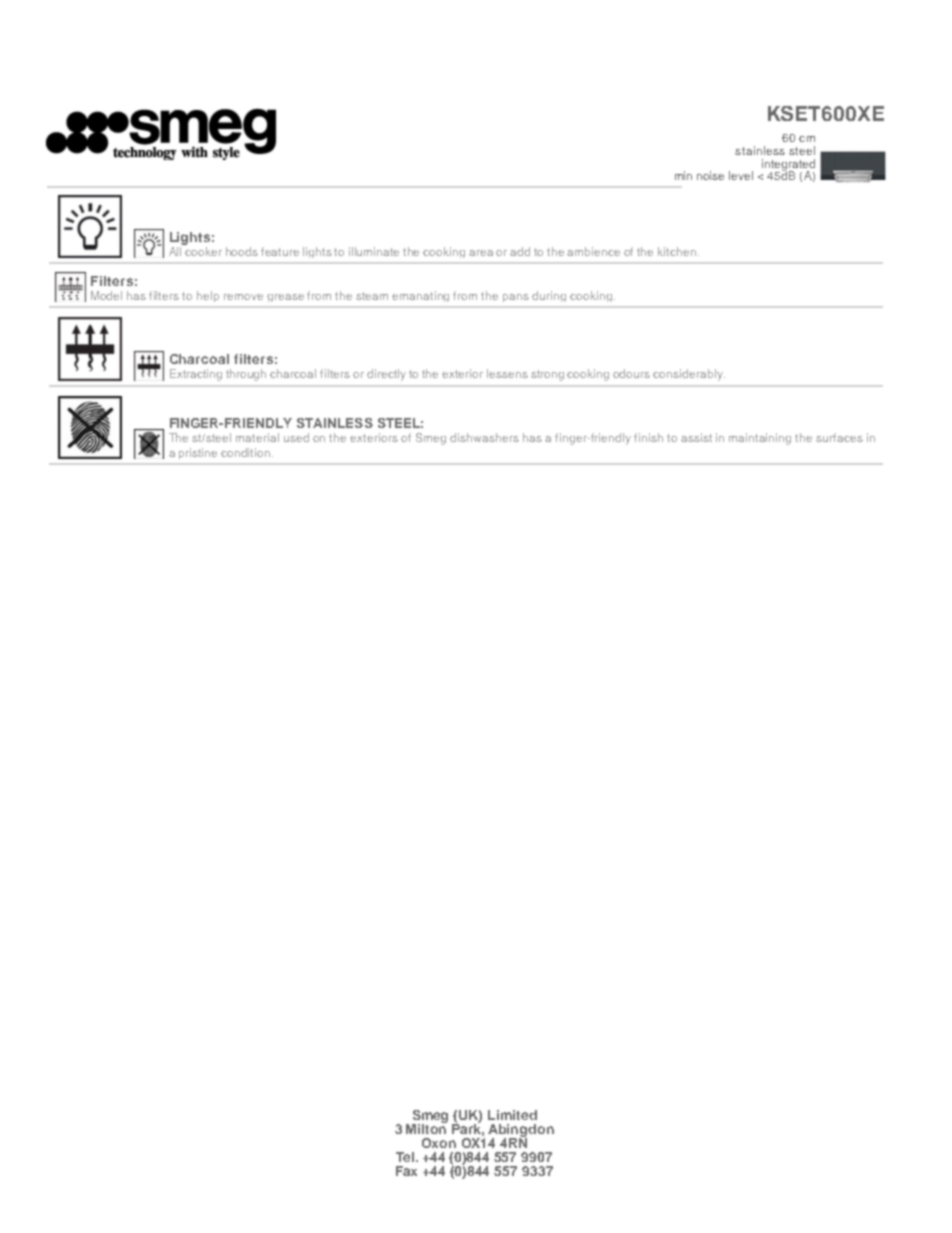  Describe the element at coordinates (406, 1157) in the document. I see `Tel` at that location.
